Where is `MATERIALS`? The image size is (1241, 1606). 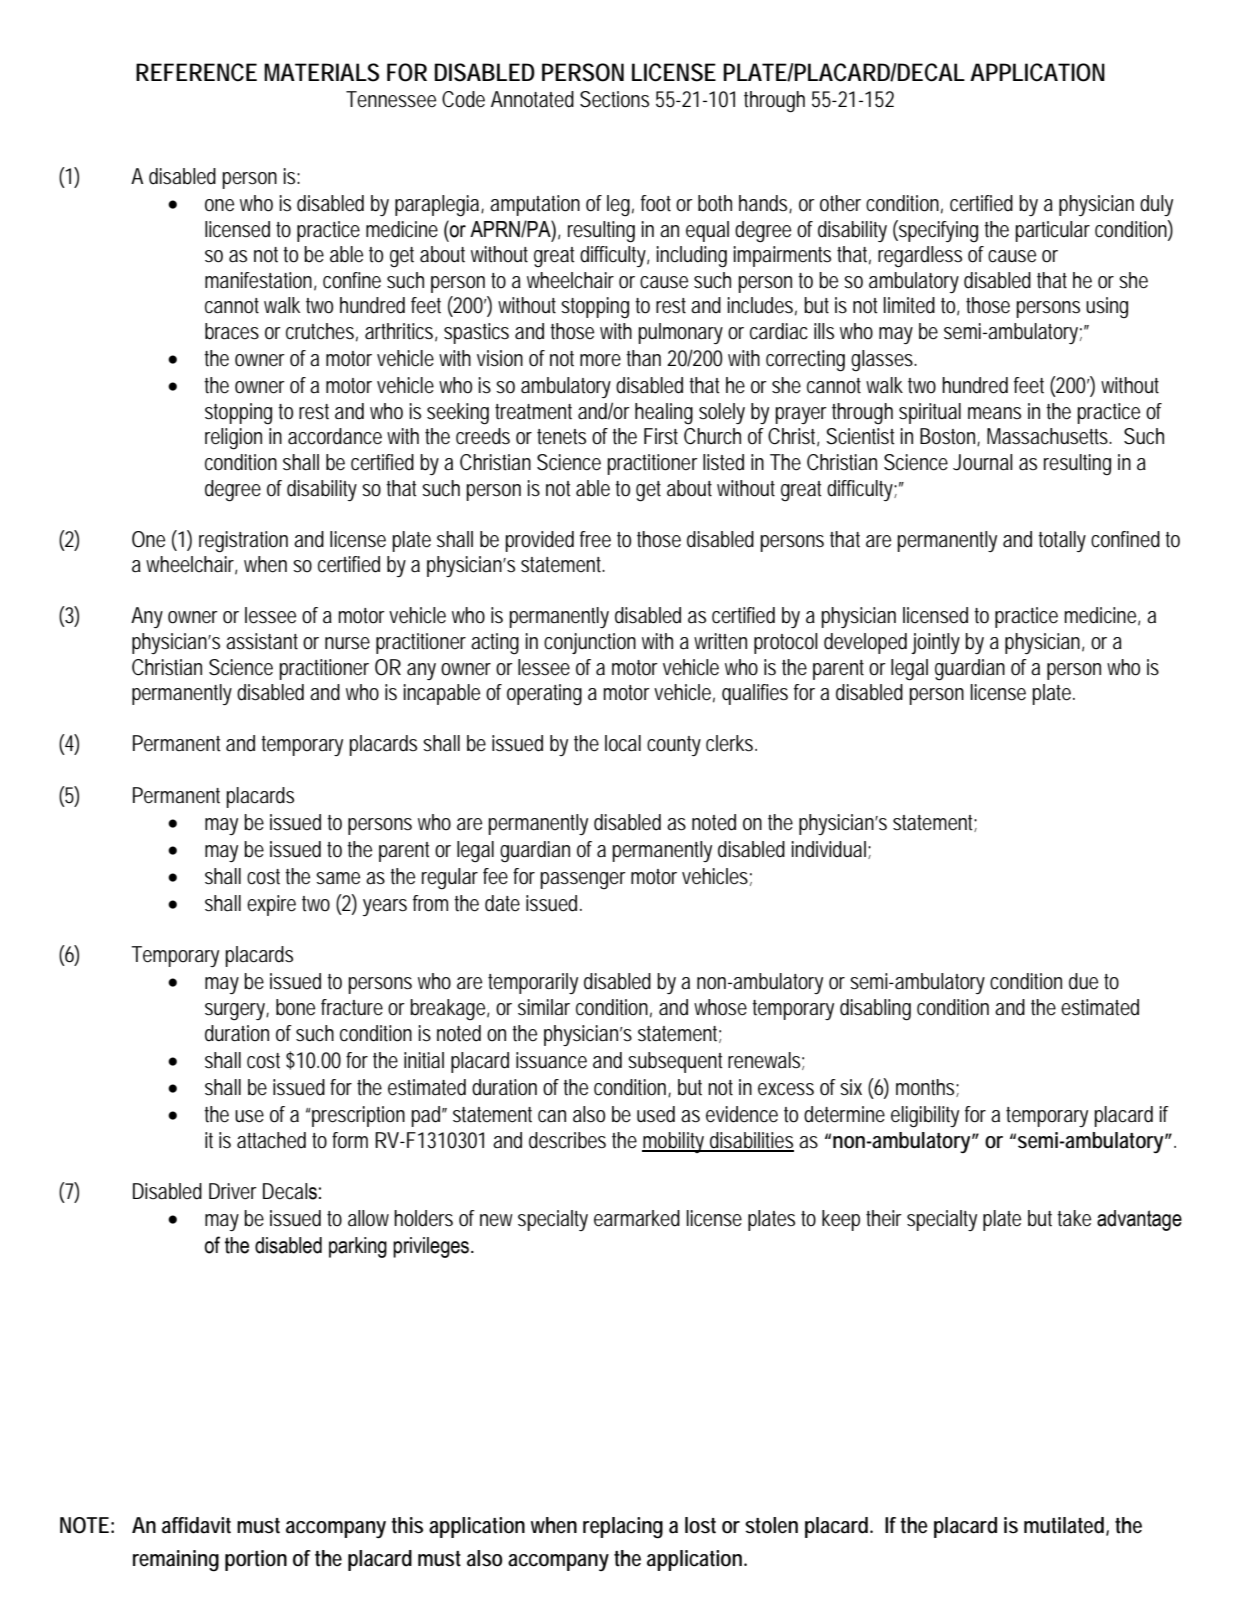
MATERIALS is located at coordinates (321, 72).
